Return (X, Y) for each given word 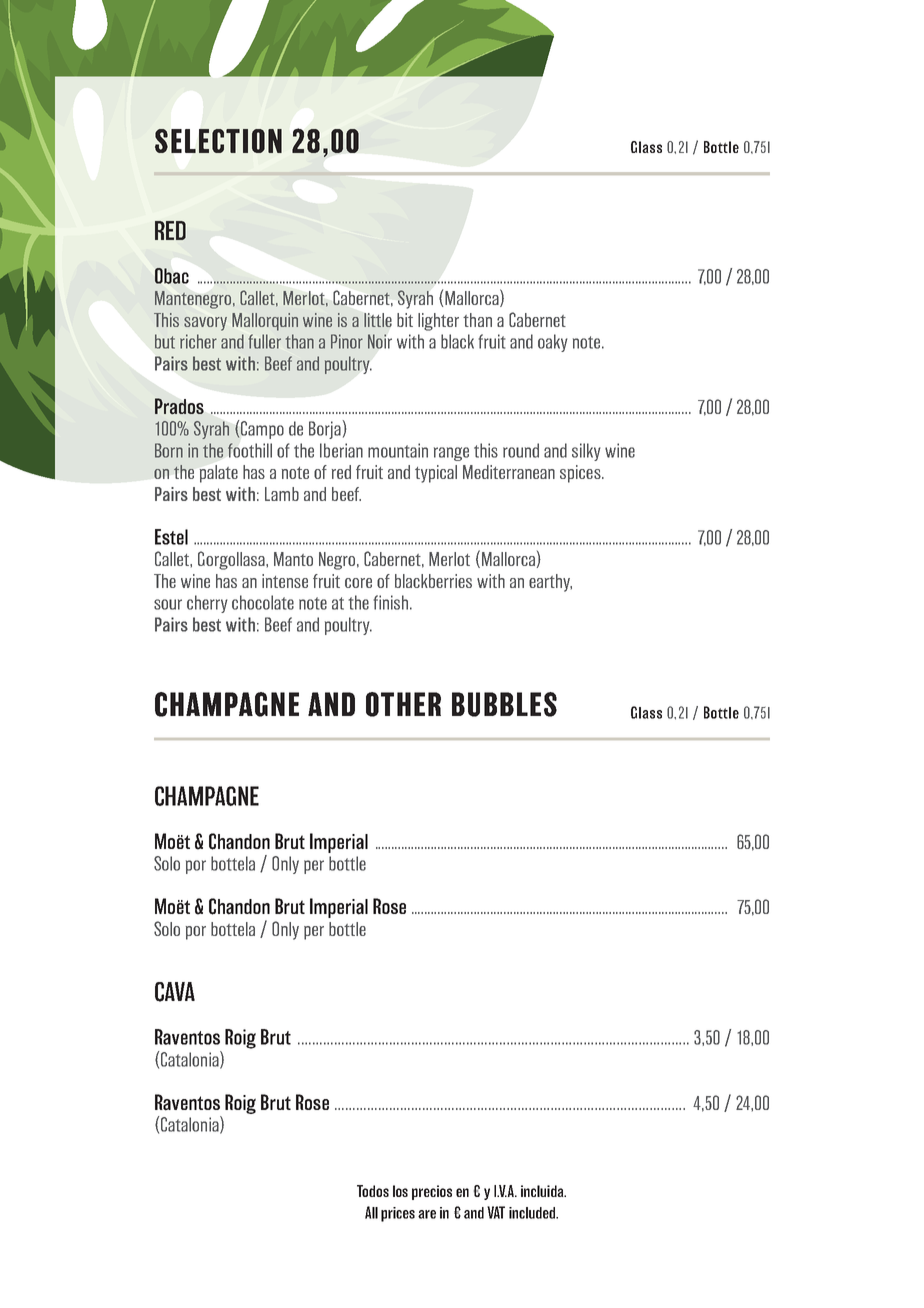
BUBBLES (504, 704)
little (378, 320)
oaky (553, 343)
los (400, 1191)
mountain (398, 450)
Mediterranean (509, 472)
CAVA (175, 992)
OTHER (403, 704)
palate (219, 474)
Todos (373, 1191)
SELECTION (218, 141)
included (533, 1213)
